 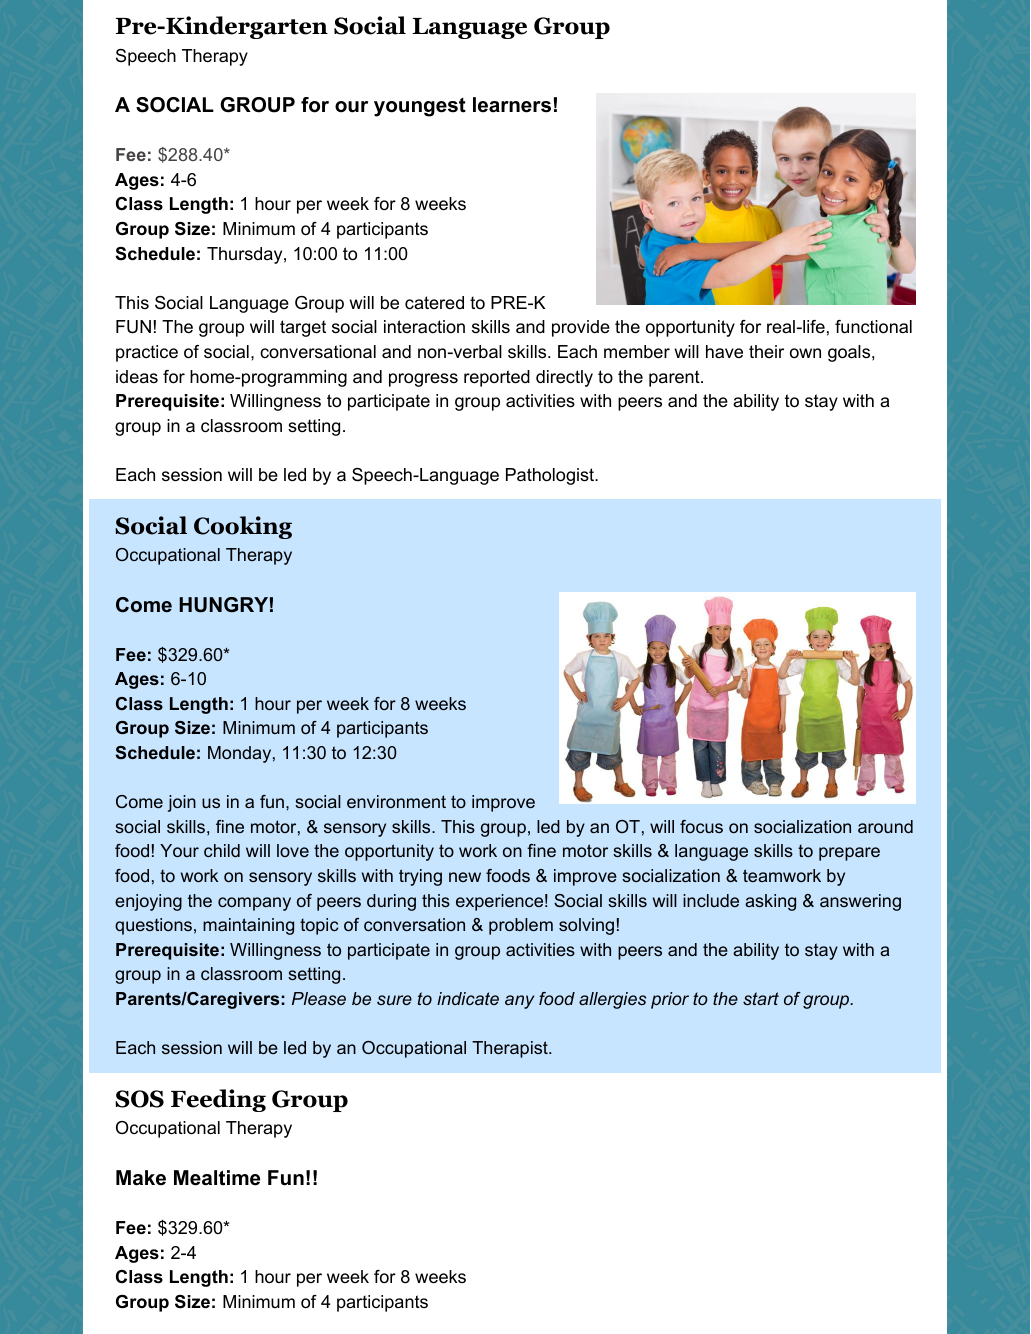 What do you see at coordinates (761, 998) in the screenshot?
I see `start` at bounding box center [761, 998].
